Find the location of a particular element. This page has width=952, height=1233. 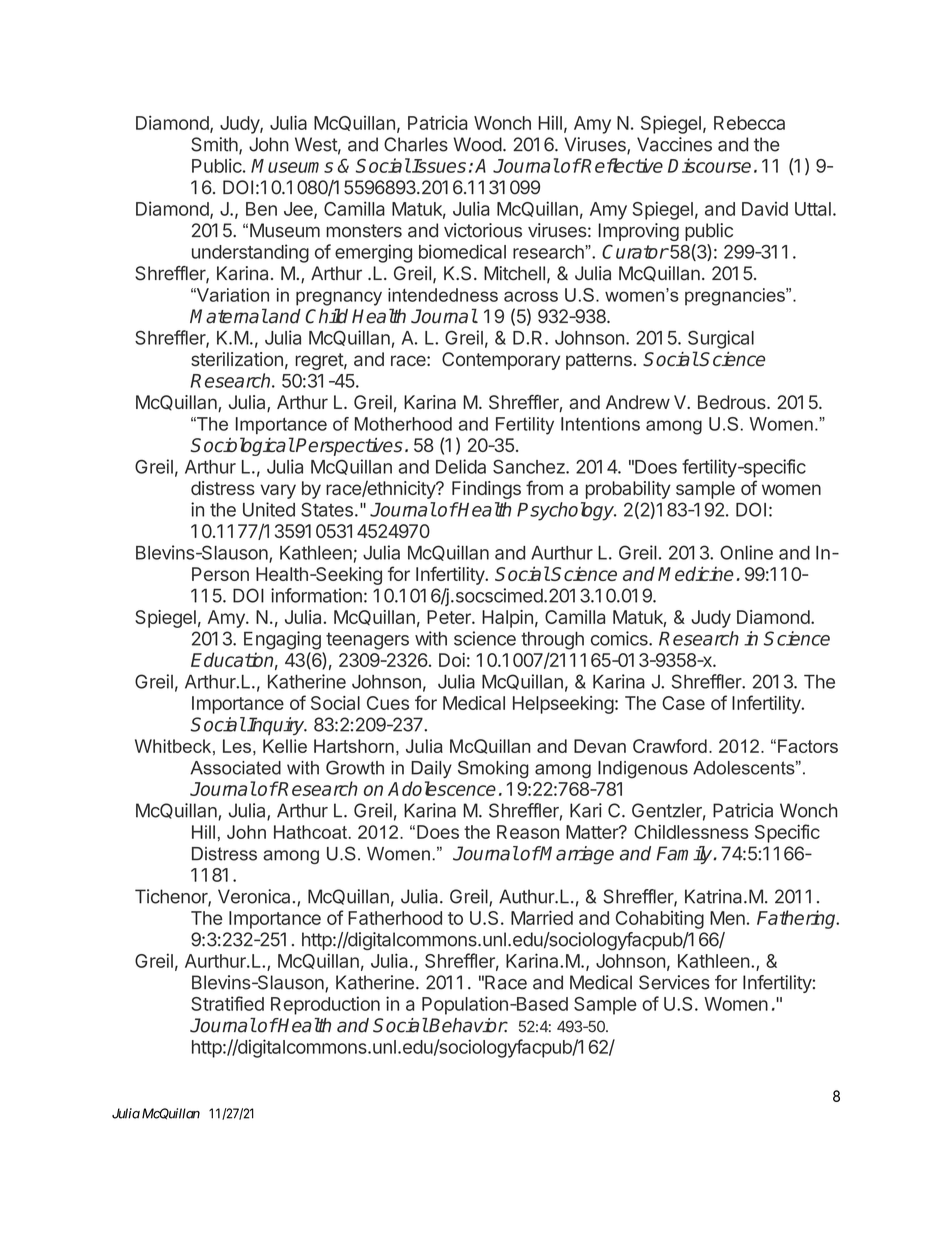

Married is located at coordinates (542, 918).
